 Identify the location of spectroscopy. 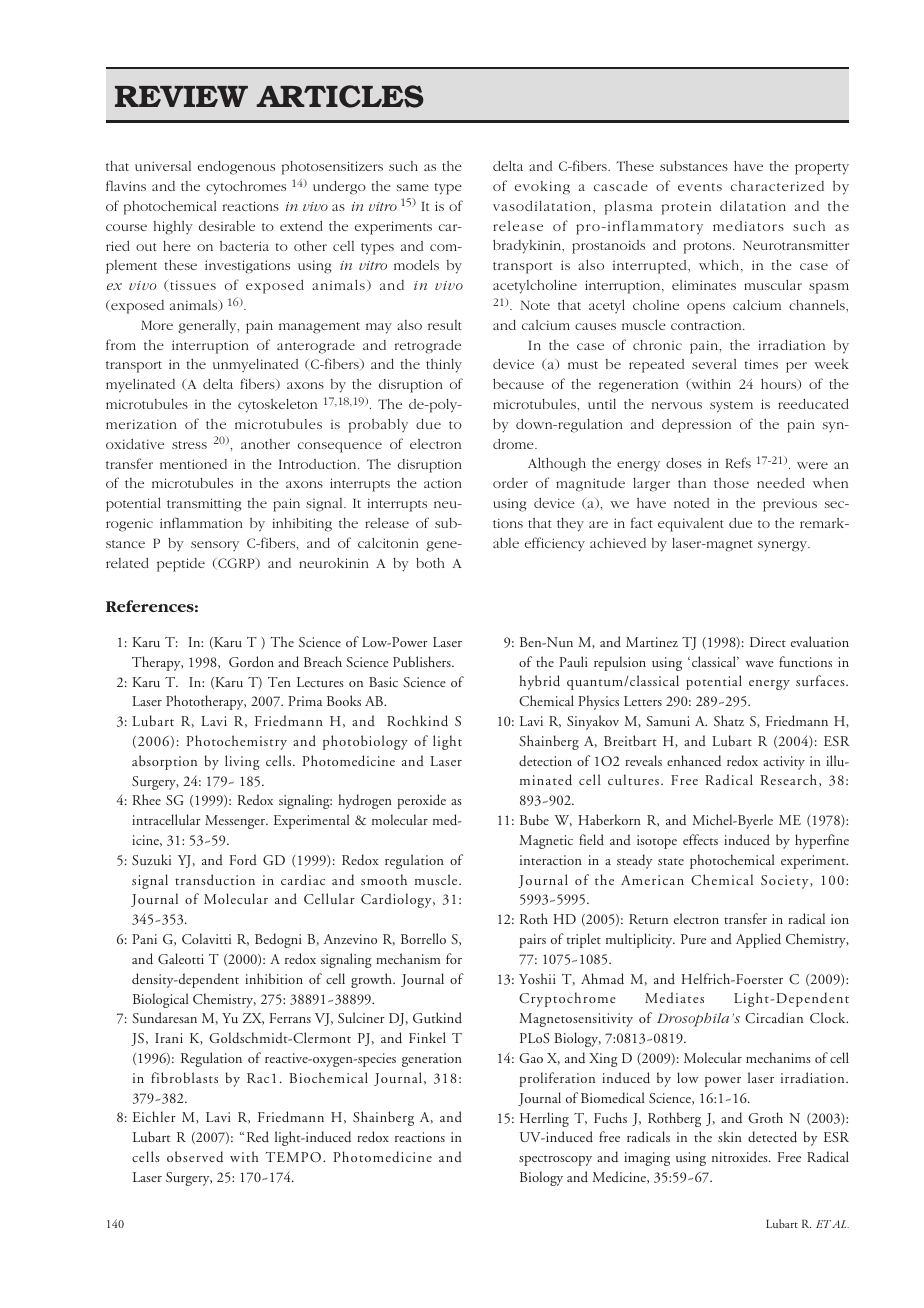
(555, 1160).
